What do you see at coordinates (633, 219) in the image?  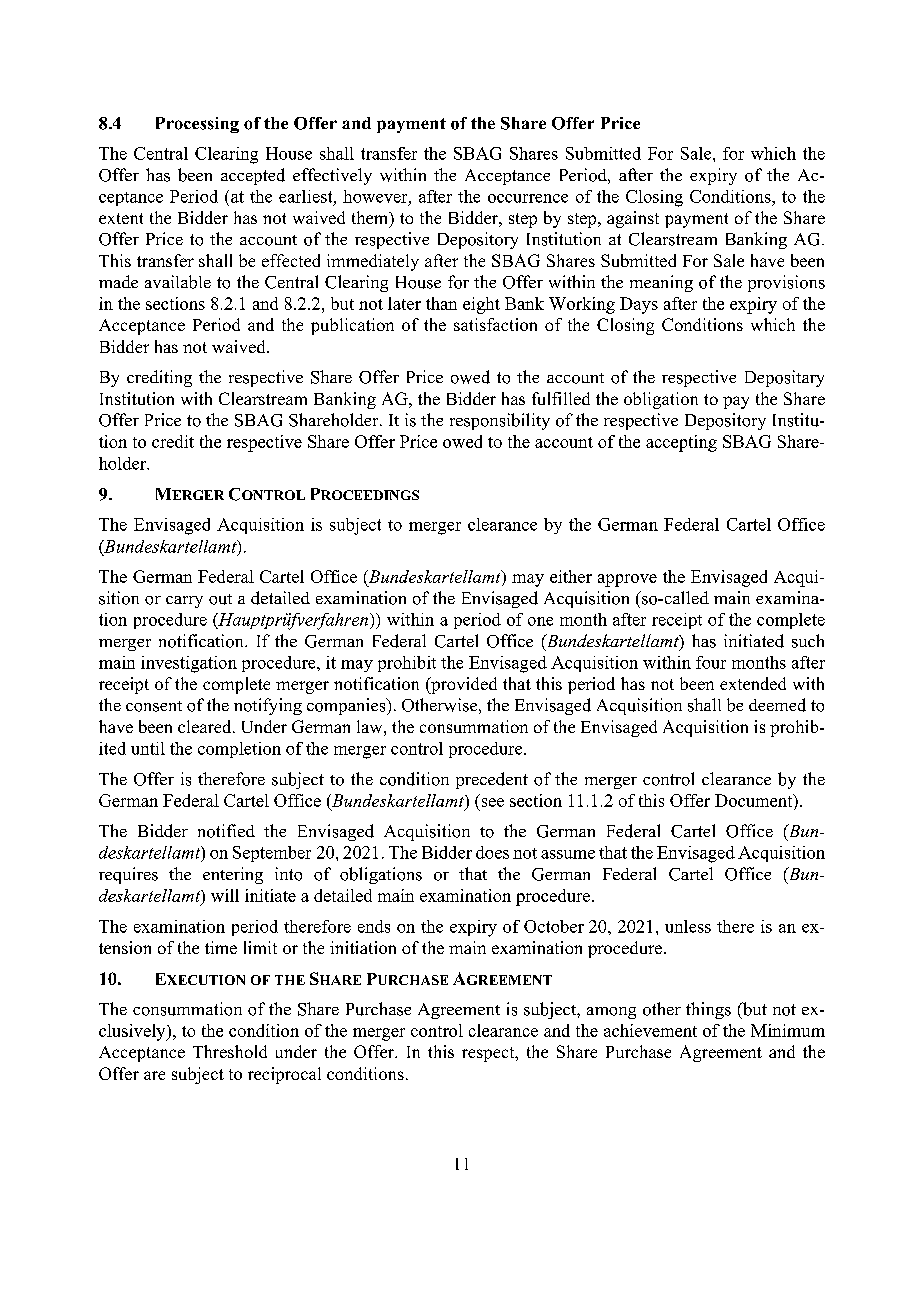 I see `against` at bounding box center [633, 219].
